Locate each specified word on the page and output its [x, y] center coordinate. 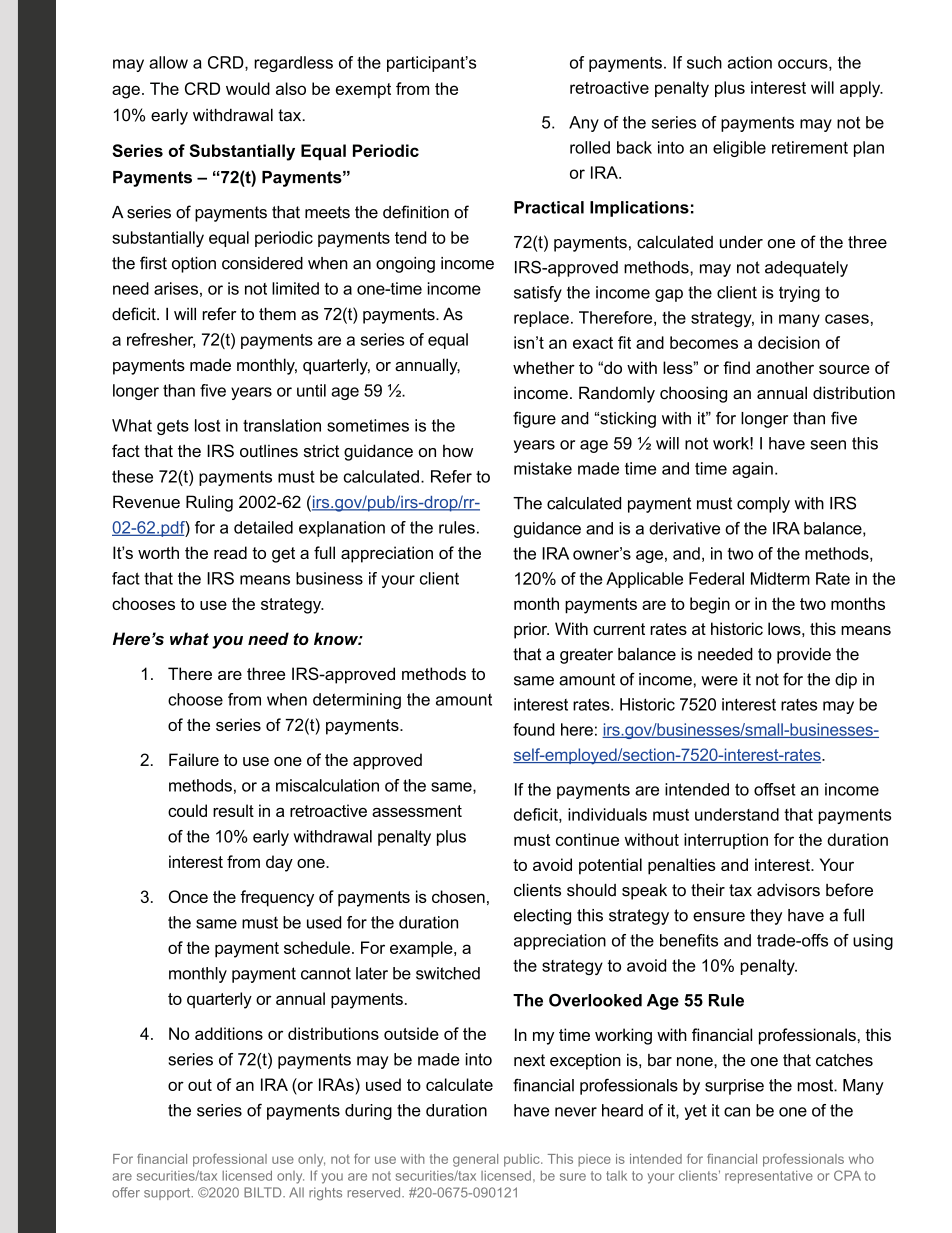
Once [188, 896]
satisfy [538, 294]
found [534, 729]
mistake [543, 468]
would [248, 88]
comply [763, 505]
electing [542, 917]
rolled [590, 147]
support [168, 1194]
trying [799, 294]
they [766, 917]
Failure [194, 759]
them [277, 314]
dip [846, 681]
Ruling [209, 503]
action [750, 62]
